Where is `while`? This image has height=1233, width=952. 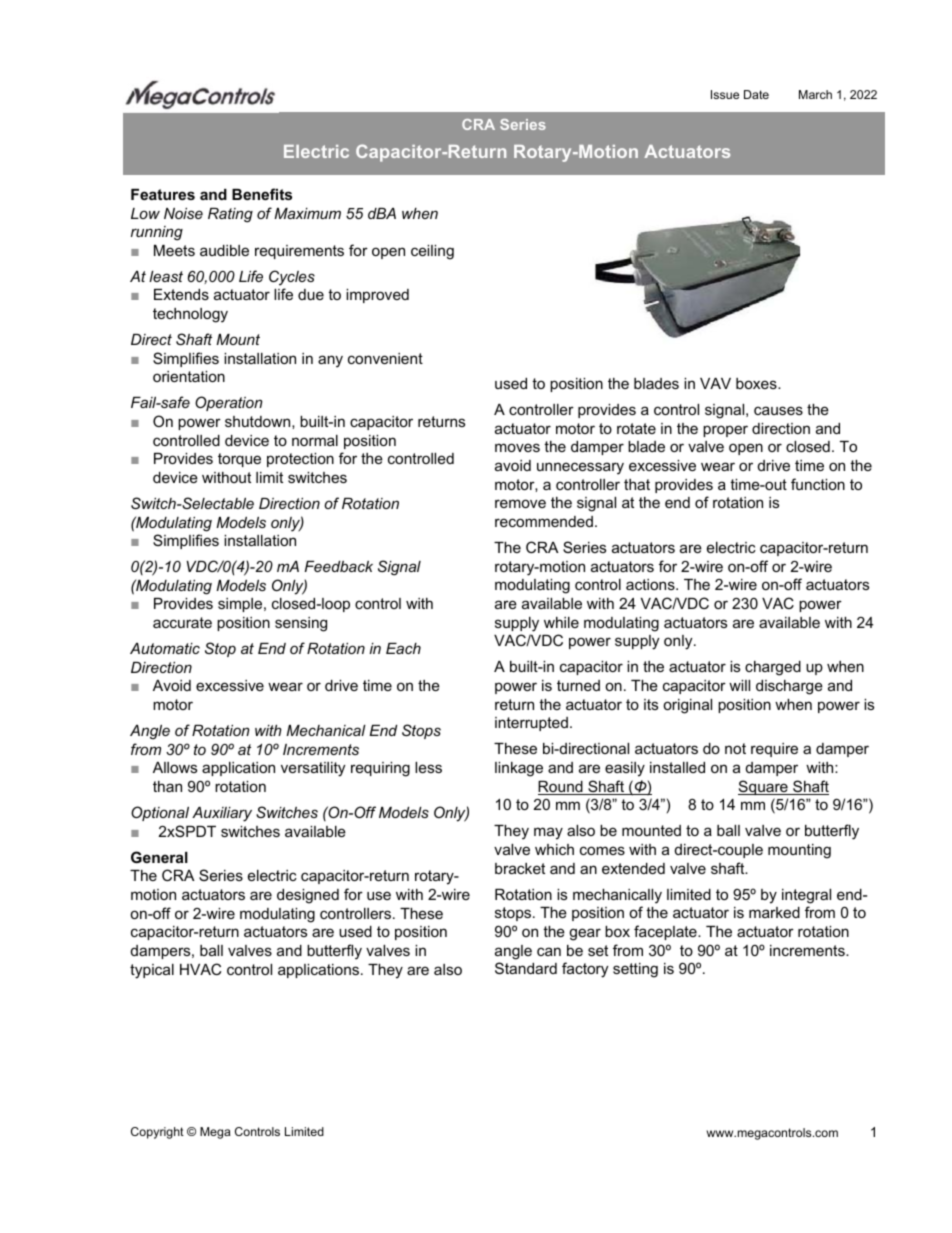 while is located at coordinates (561, 622).
